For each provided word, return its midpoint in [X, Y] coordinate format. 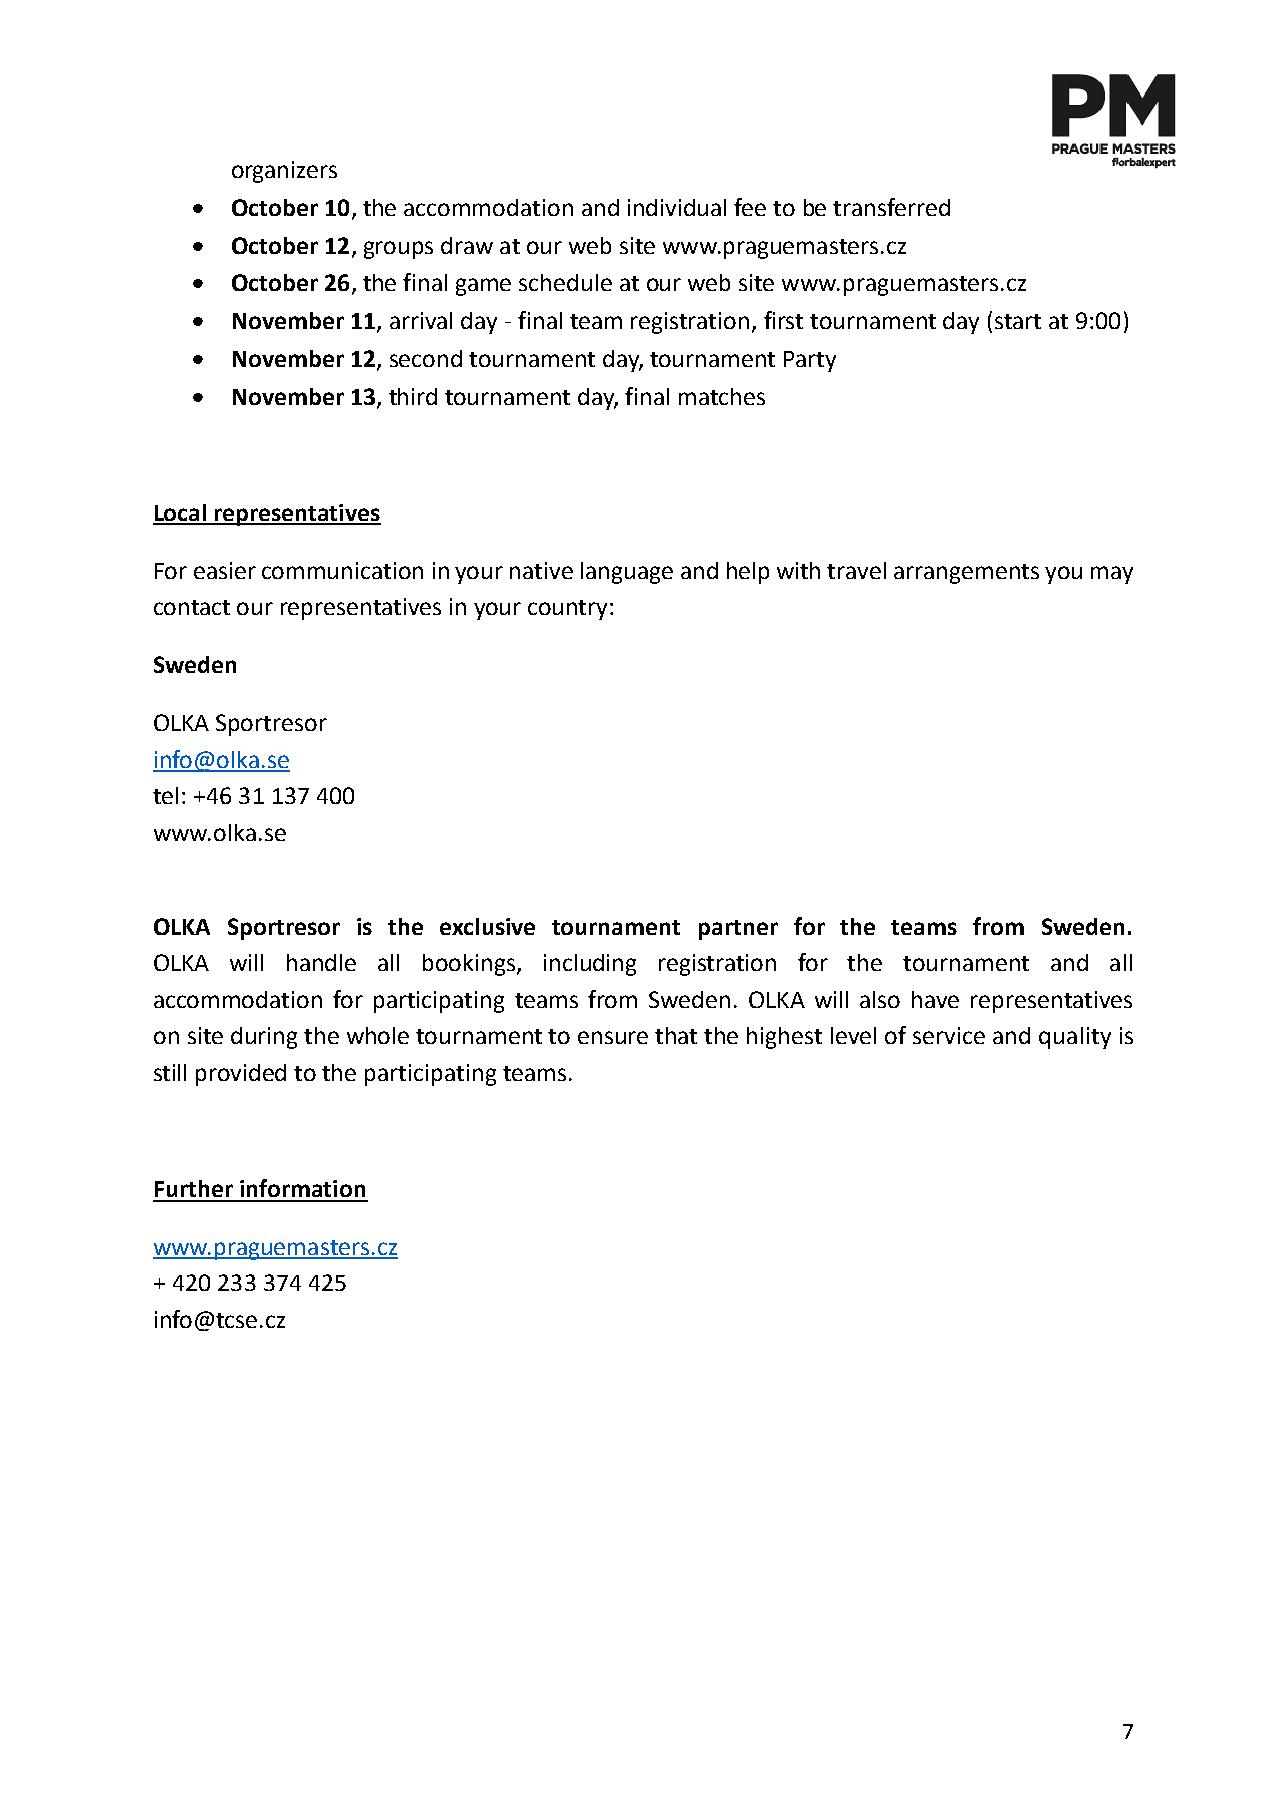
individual [677, 207]
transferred [891, 207]
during [264, 1038]
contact [192, 607]
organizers [284, 172]
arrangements [966, 574]
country [567, 610]
